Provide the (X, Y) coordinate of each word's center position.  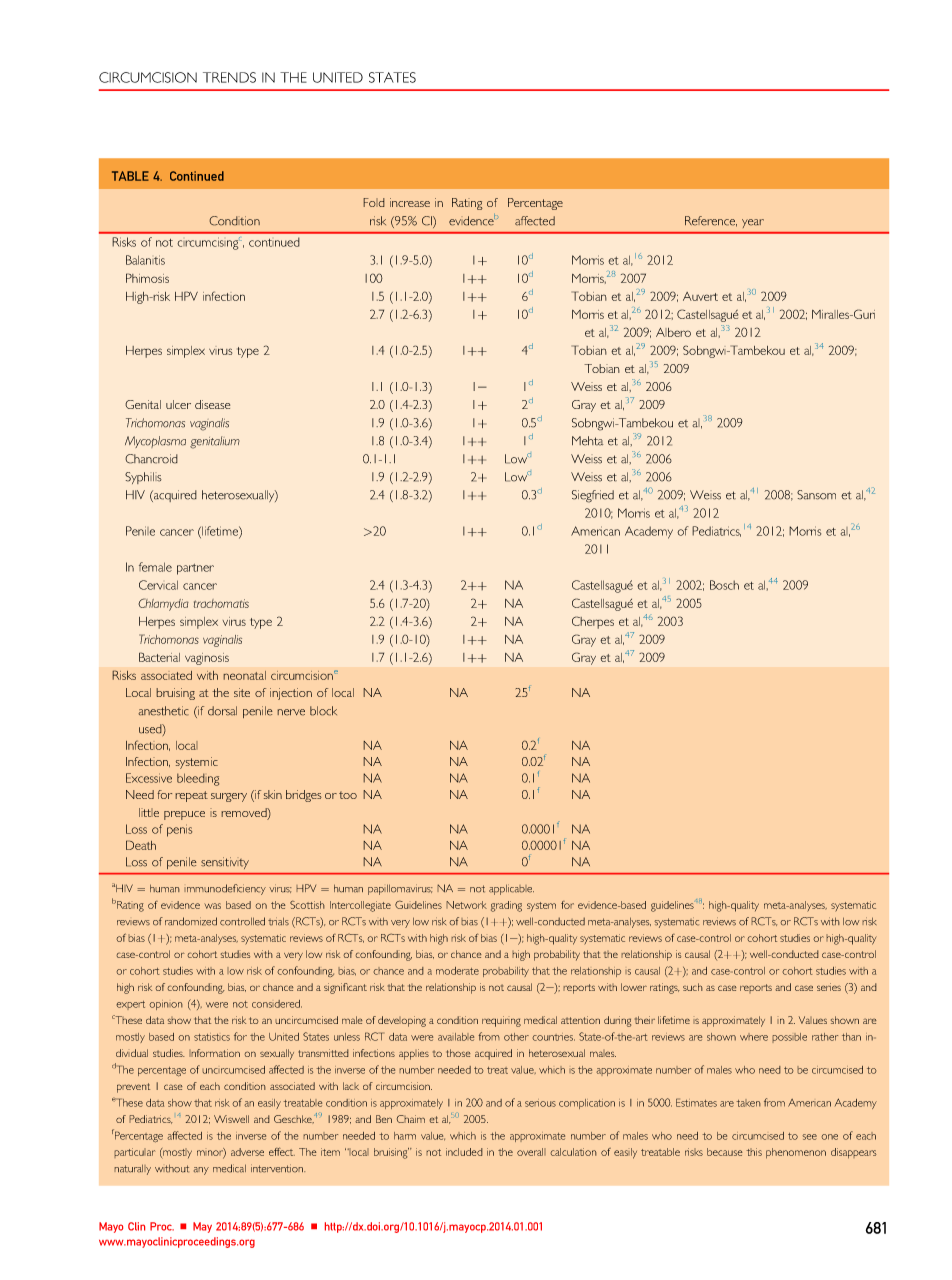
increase (410, 202)
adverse (247, 1152)
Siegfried (593, 496)
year (753, 223)
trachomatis (221, 603)
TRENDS (229, 77)
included (464, 1152)
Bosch (724, 585)
